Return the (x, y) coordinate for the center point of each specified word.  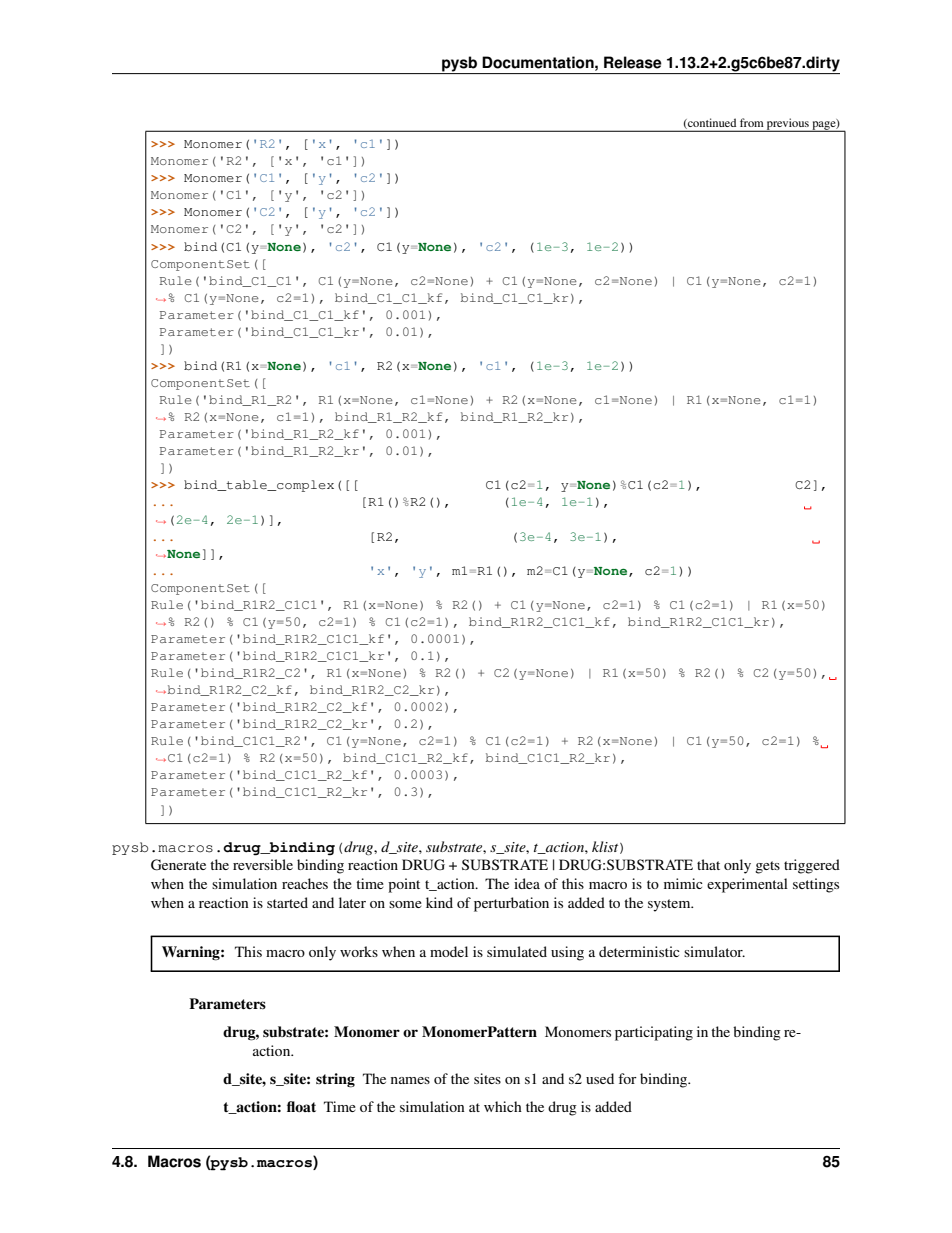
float (301, 1106)
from (752, 122)
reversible (263, 864)
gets (767, 867)
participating (654, 1033)
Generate (178, 865)
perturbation (511, 904)
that (708, 864)
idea (527, 883)
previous (788, 125)
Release (633, 62)
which (503, 1106)
